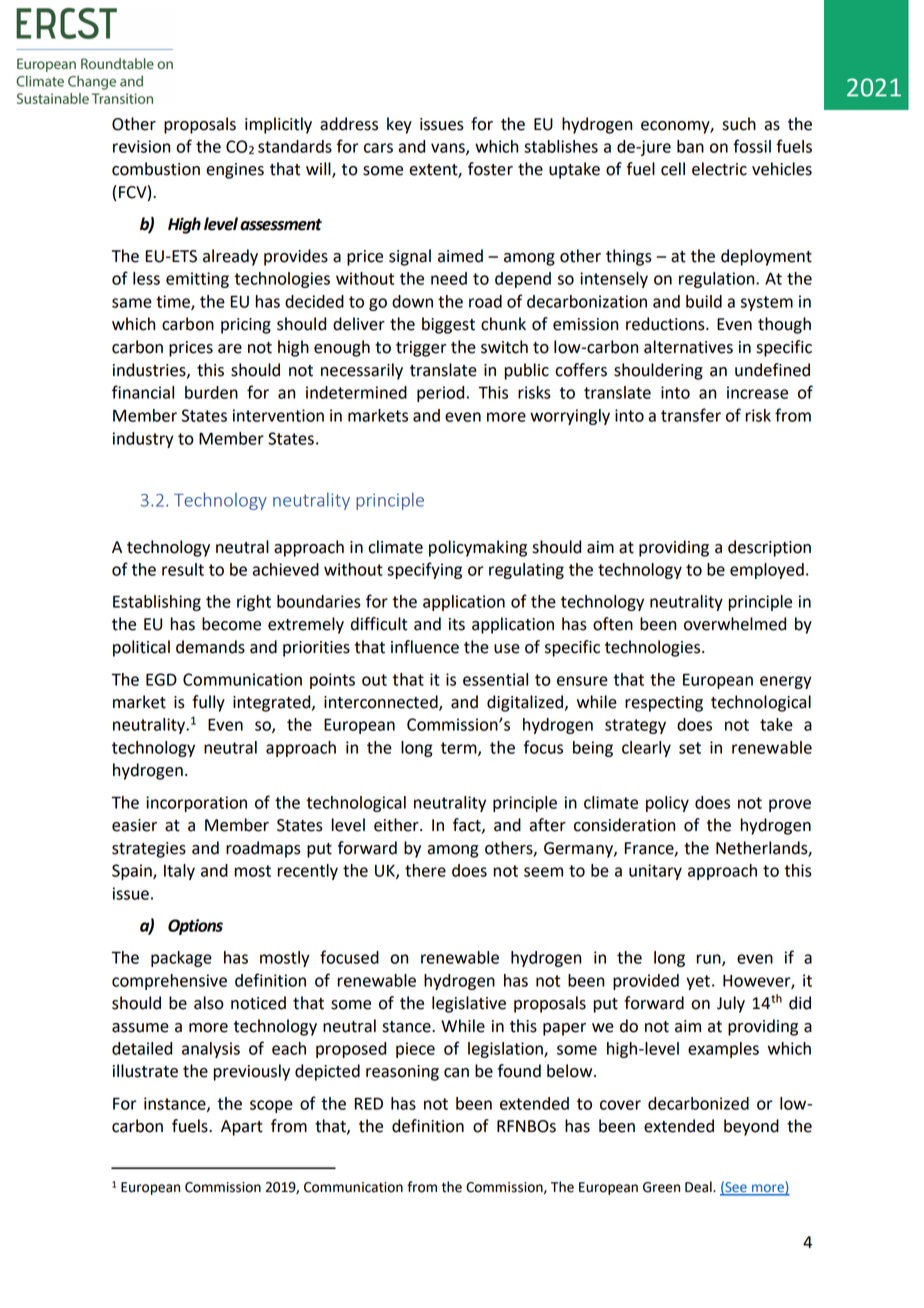 This page has height=1308, width=924. I want to click on electric, so click(719, 169).
